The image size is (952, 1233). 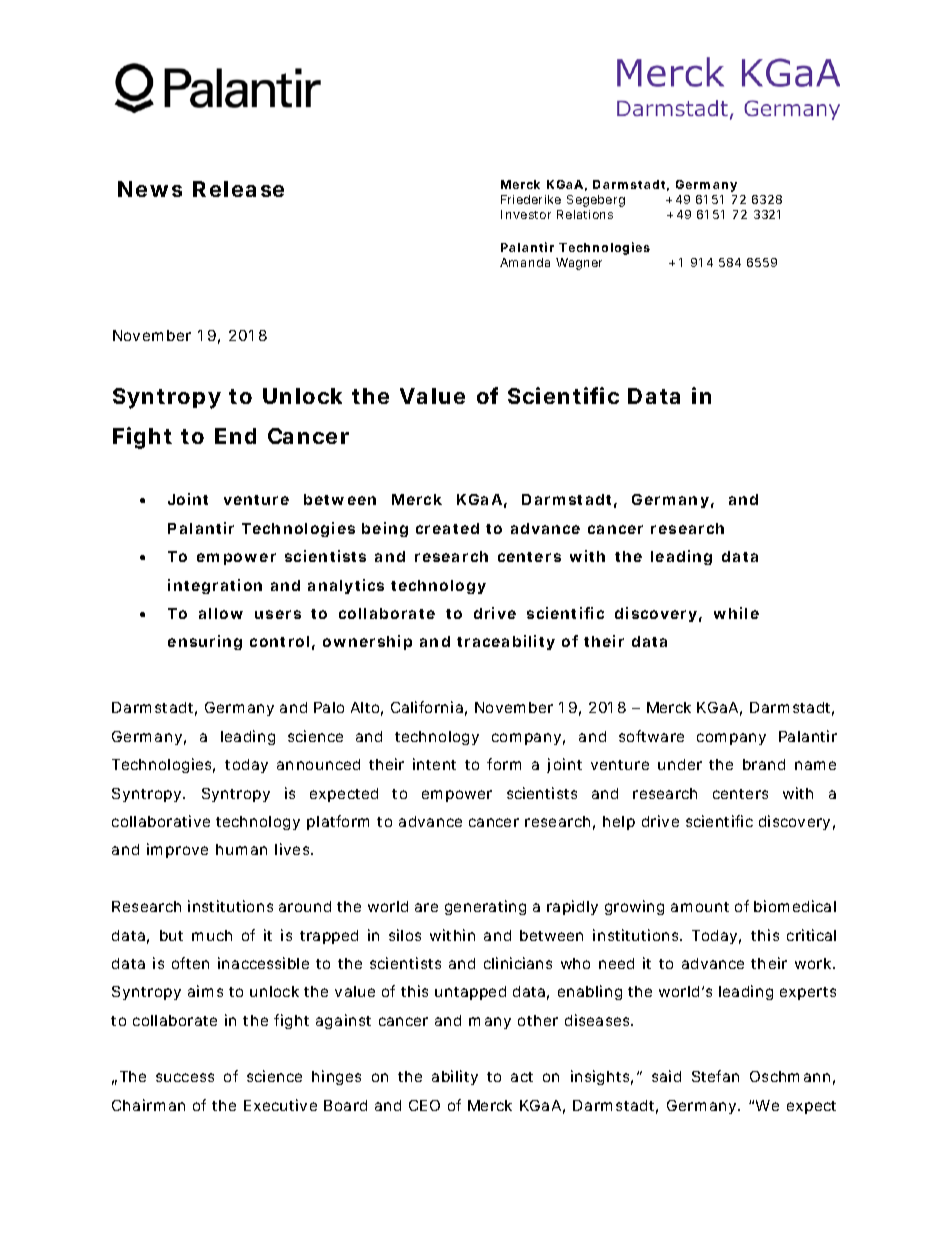 What do you see at coordinates (585, 214) in the document?
I see `Relations` at bounding box center [585, 214].
